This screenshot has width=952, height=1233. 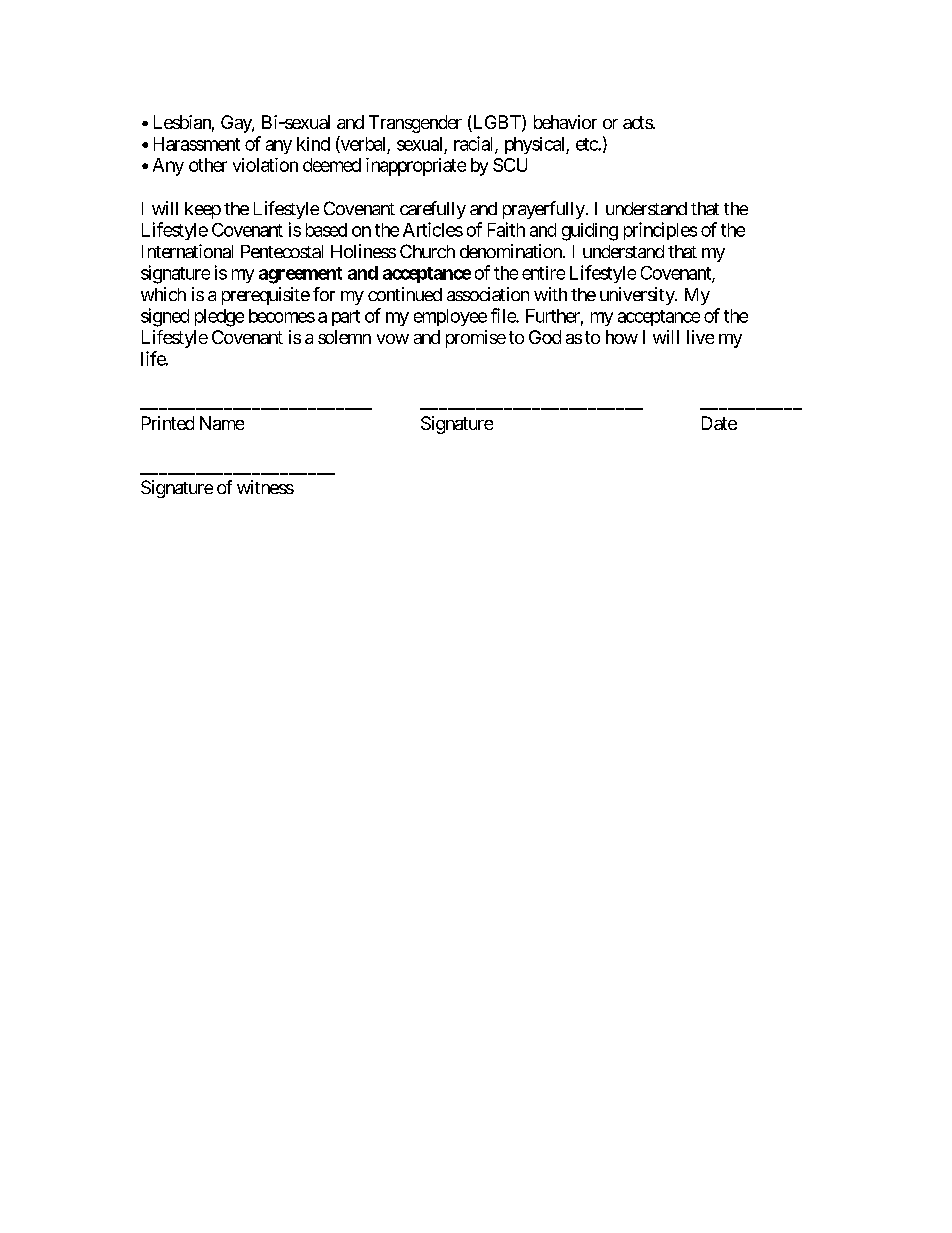 What do you see at coordinates (433, 210) in the screenshot?
I see `carefully` at bounding box center [433, 210].
